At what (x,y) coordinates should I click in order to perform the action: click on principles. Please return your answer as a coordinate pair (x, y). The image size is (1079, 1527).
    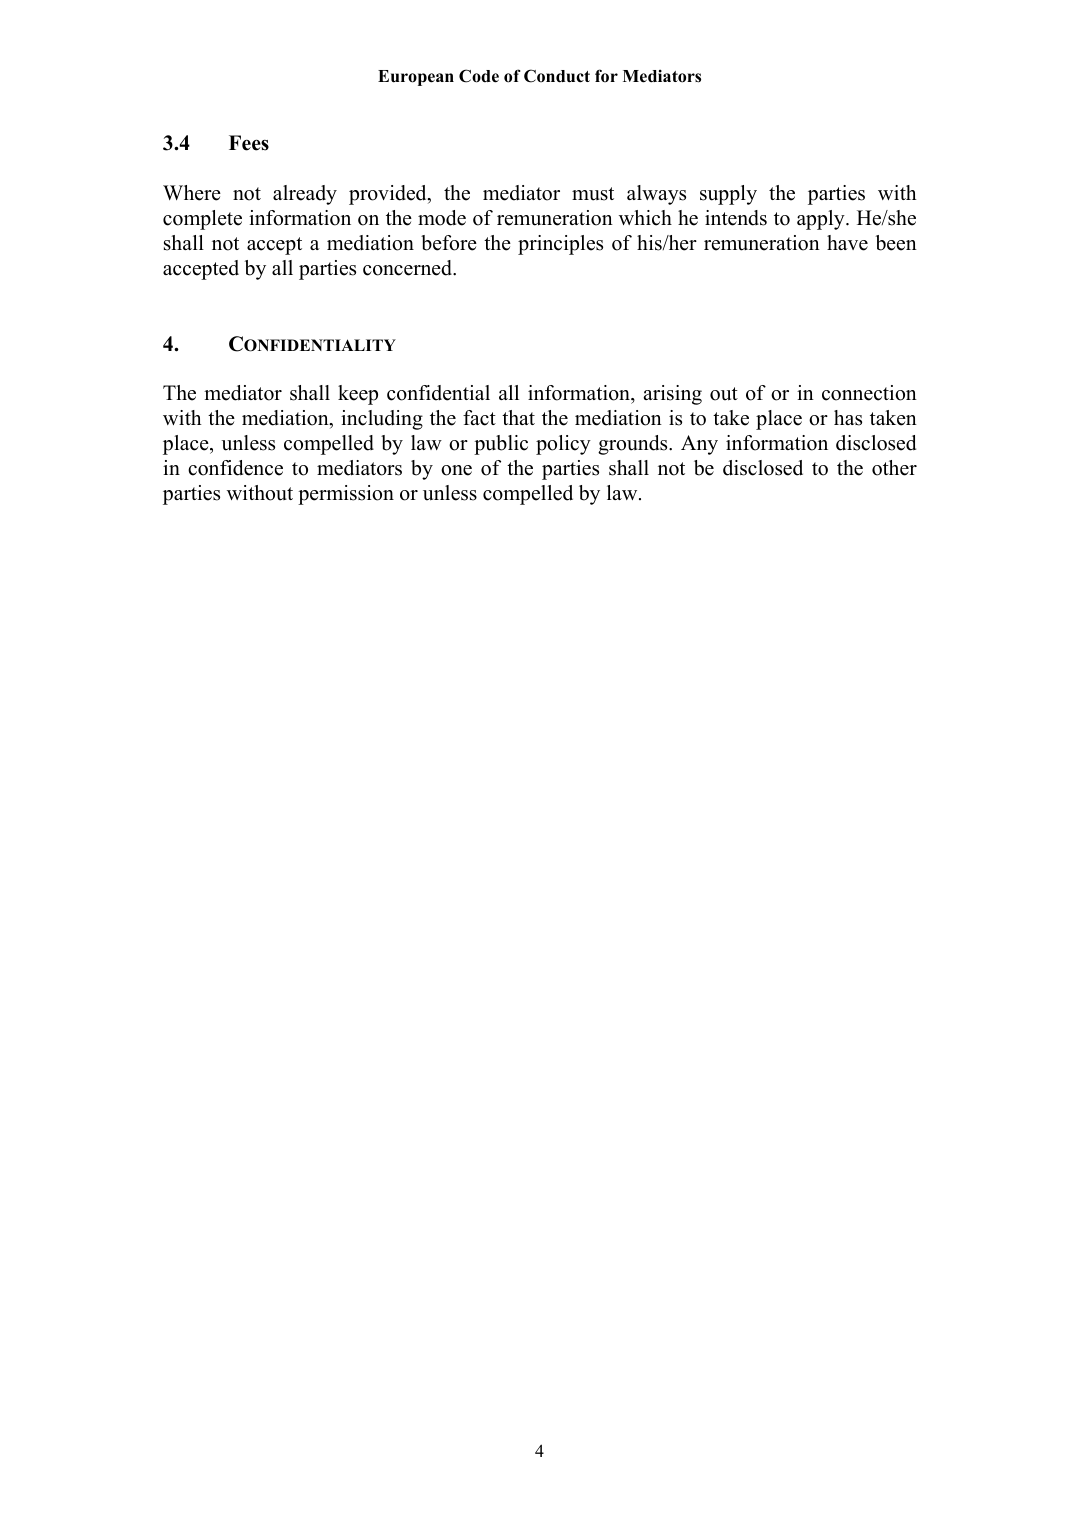
    Looking at the image, I should click on (560, 245).
